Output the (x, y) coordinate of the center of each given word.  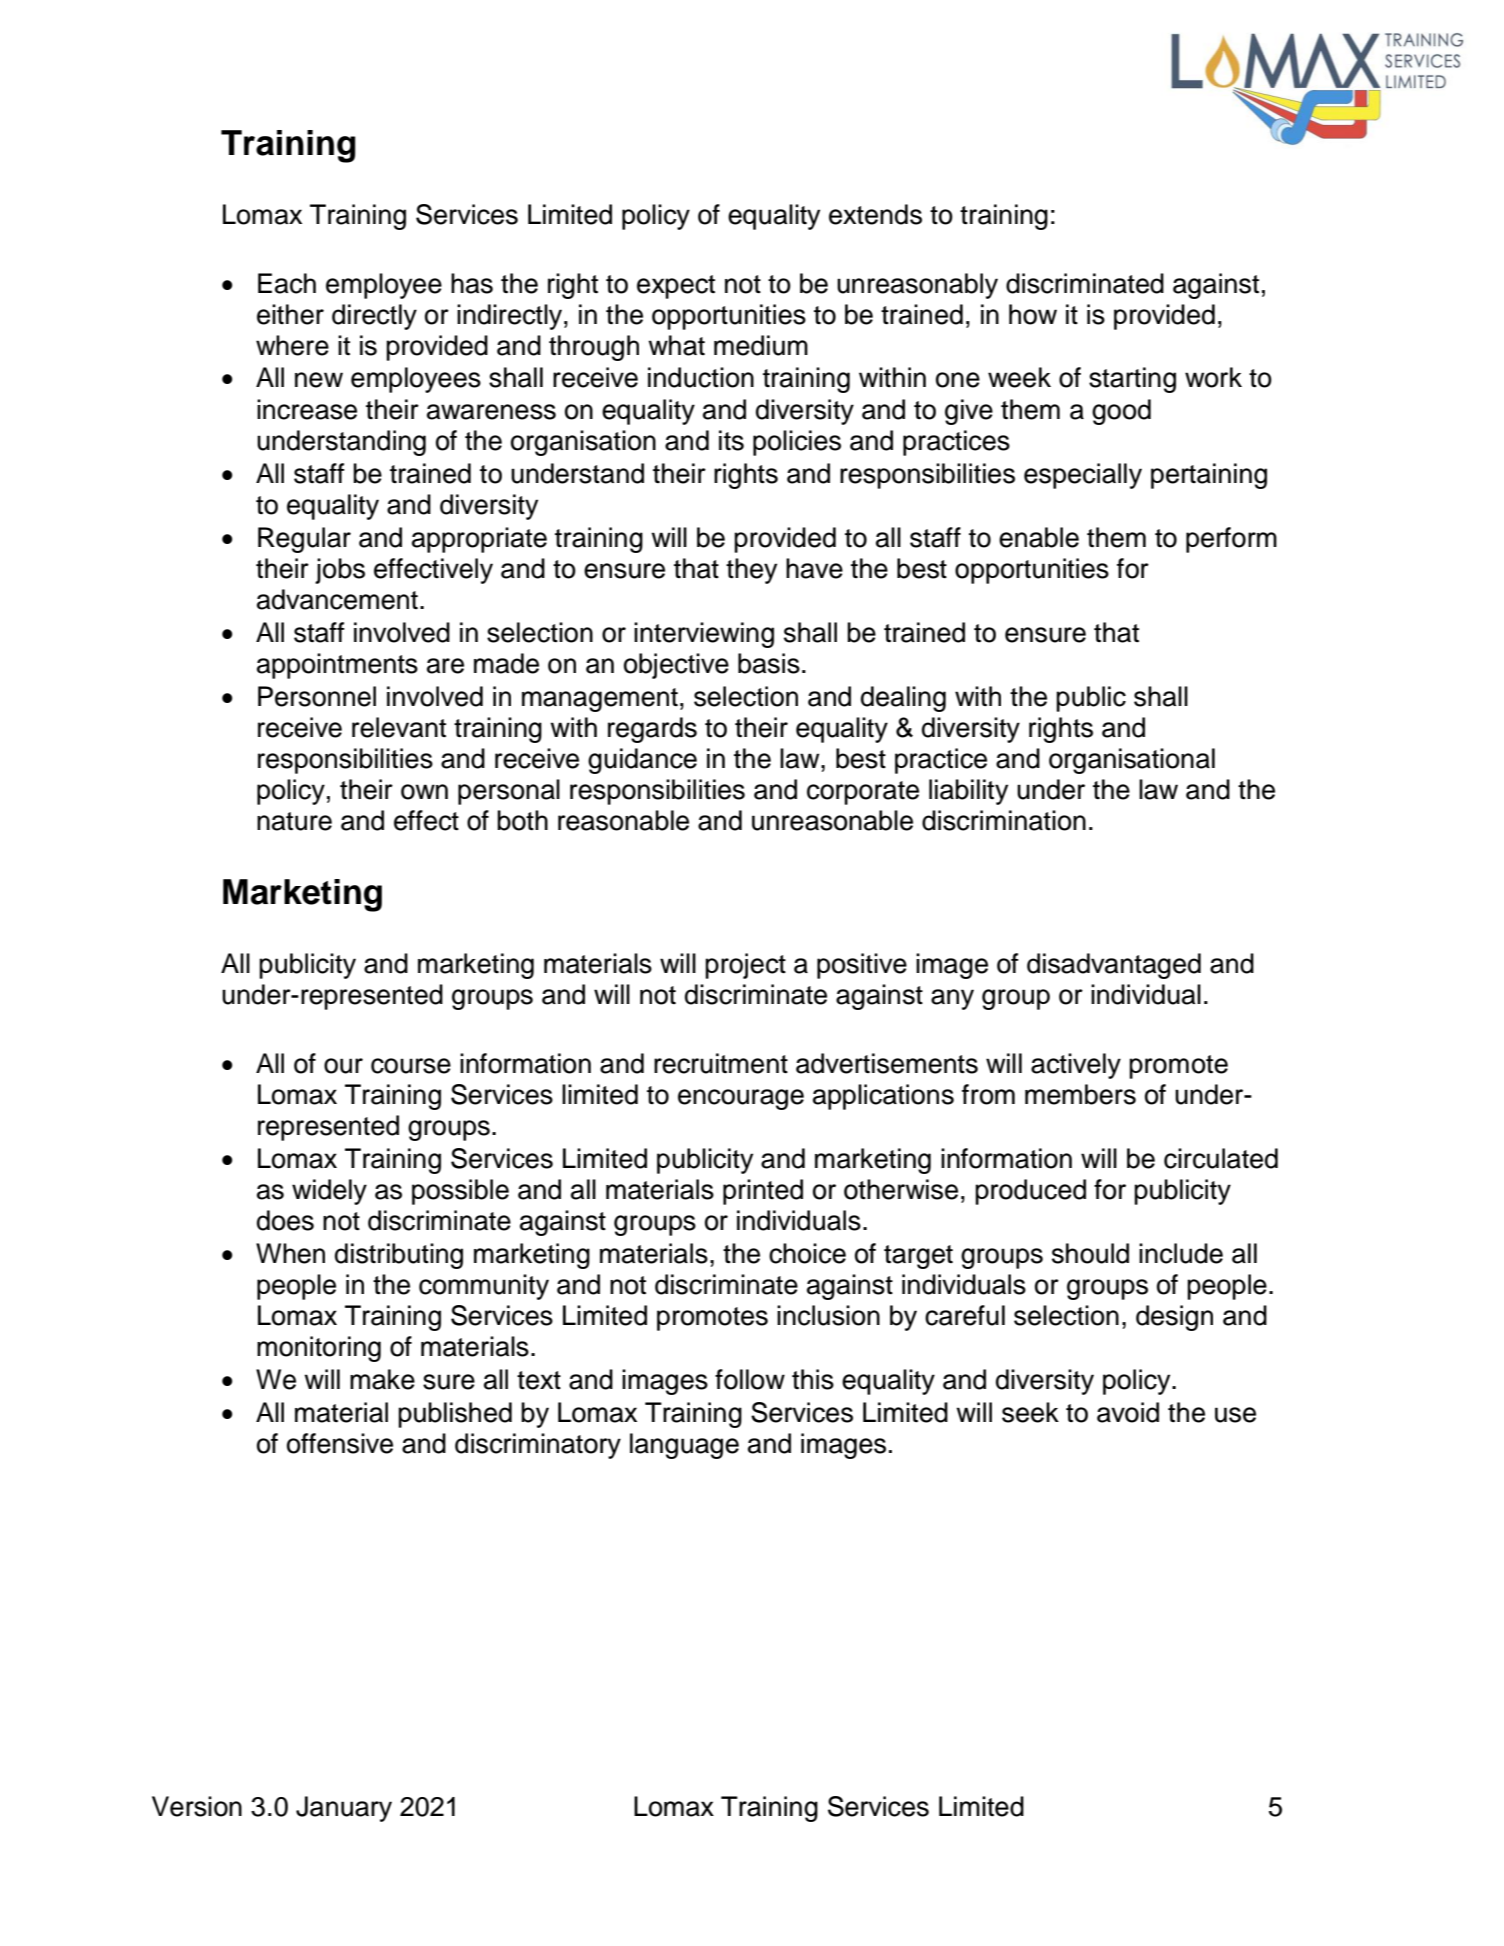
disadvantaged (1114, 966)
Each (287, 283)
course (411, 1066)
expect (676, 287)
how (1033, 314)
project (745, 966)
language (684, 1446)
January (344, 1809)
